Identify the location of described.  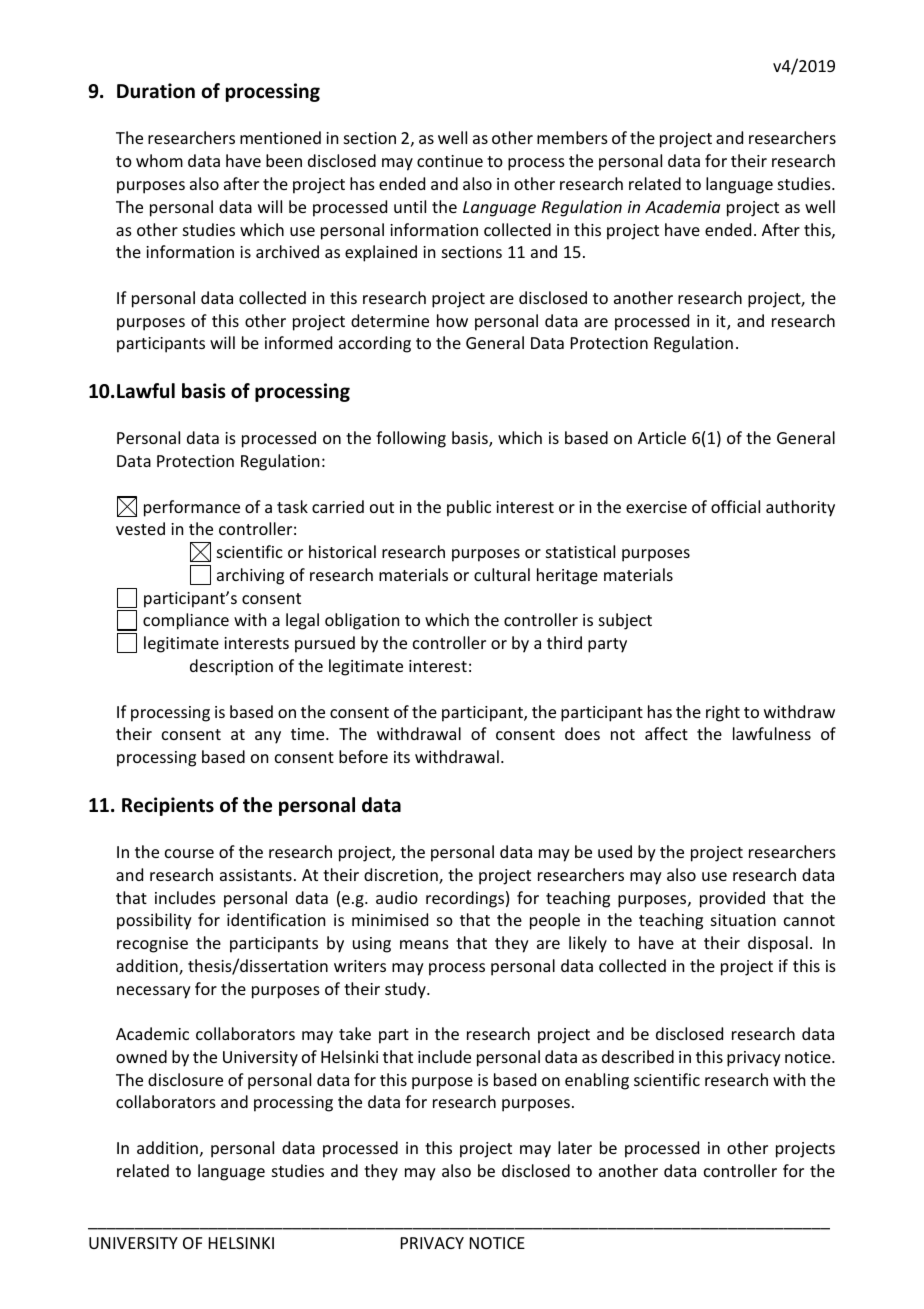
(638, 1056).
